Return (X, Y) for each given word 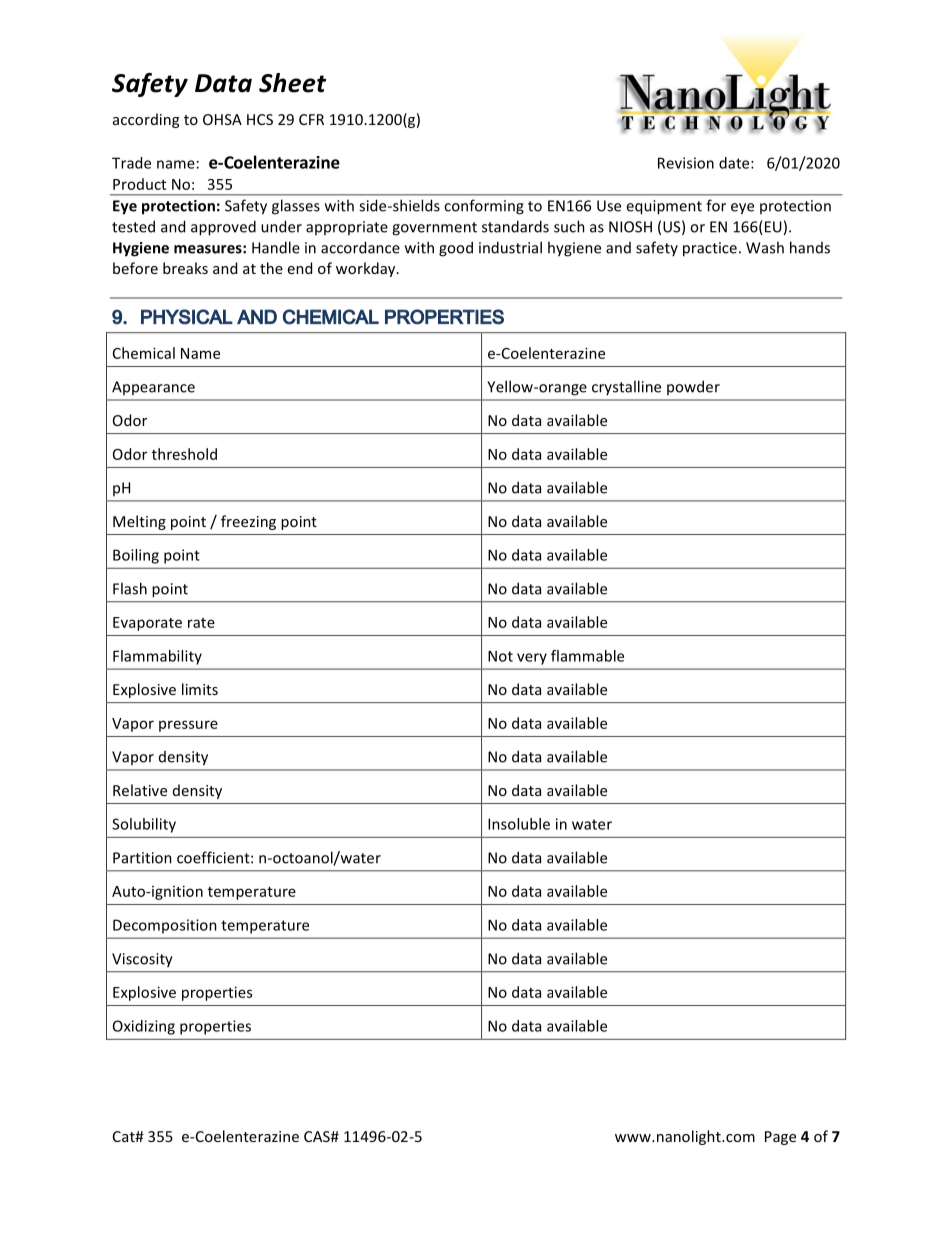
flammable (587, 656)
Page (780, 1138)
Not (500, 656)
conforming (484, 207)
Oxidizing (144, 1027)
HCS (260, 119)
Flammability (157, 657)
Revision (686, 163)
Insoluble (519, 824)
